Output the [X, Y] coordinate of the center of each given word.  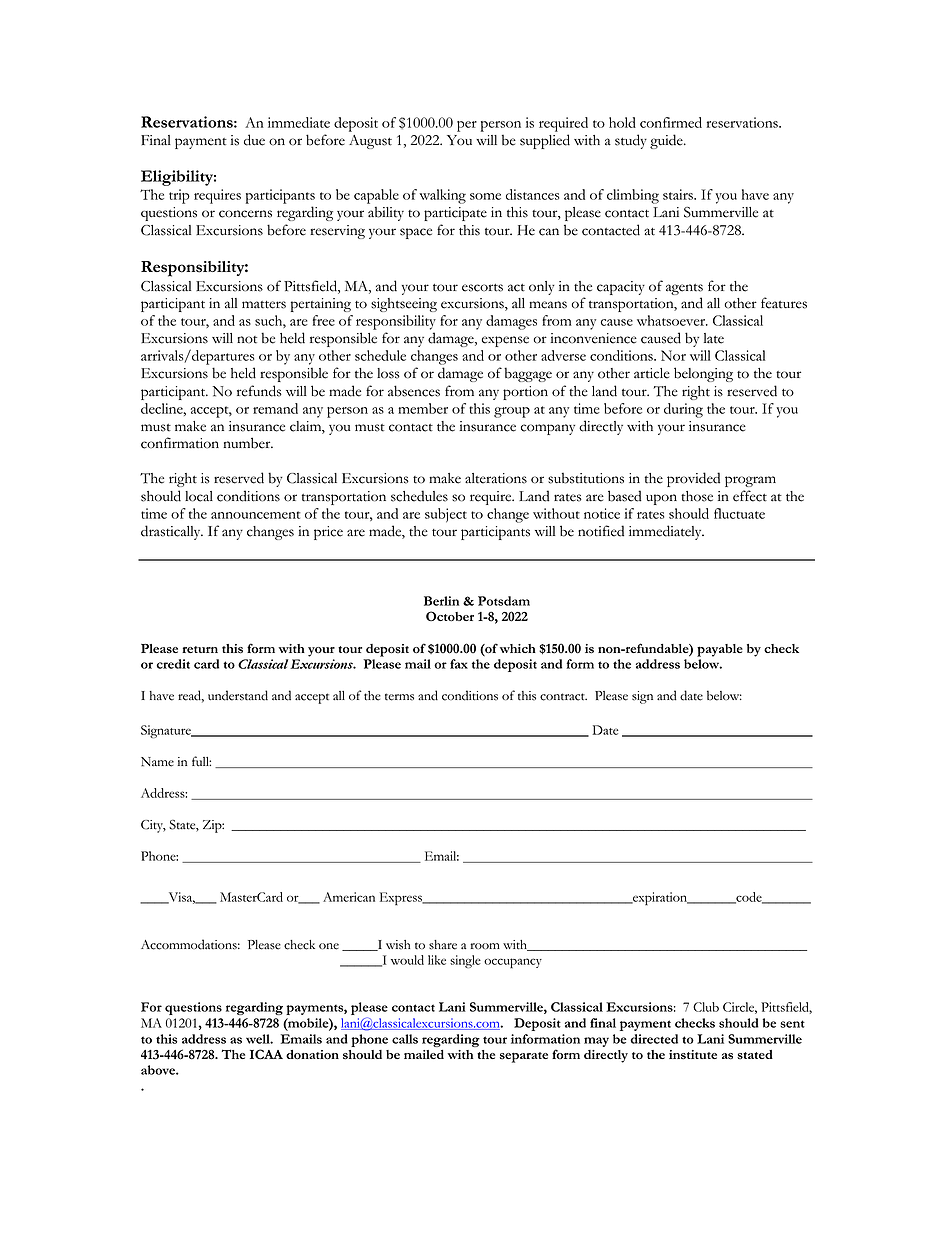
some [485, 196]
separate [524, 1057]
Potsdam [504, 601]
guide [667, 141]
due [254, 140]
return [200, 649]
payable [720, 650]
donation [312, 1055]
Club [706, 1007]
